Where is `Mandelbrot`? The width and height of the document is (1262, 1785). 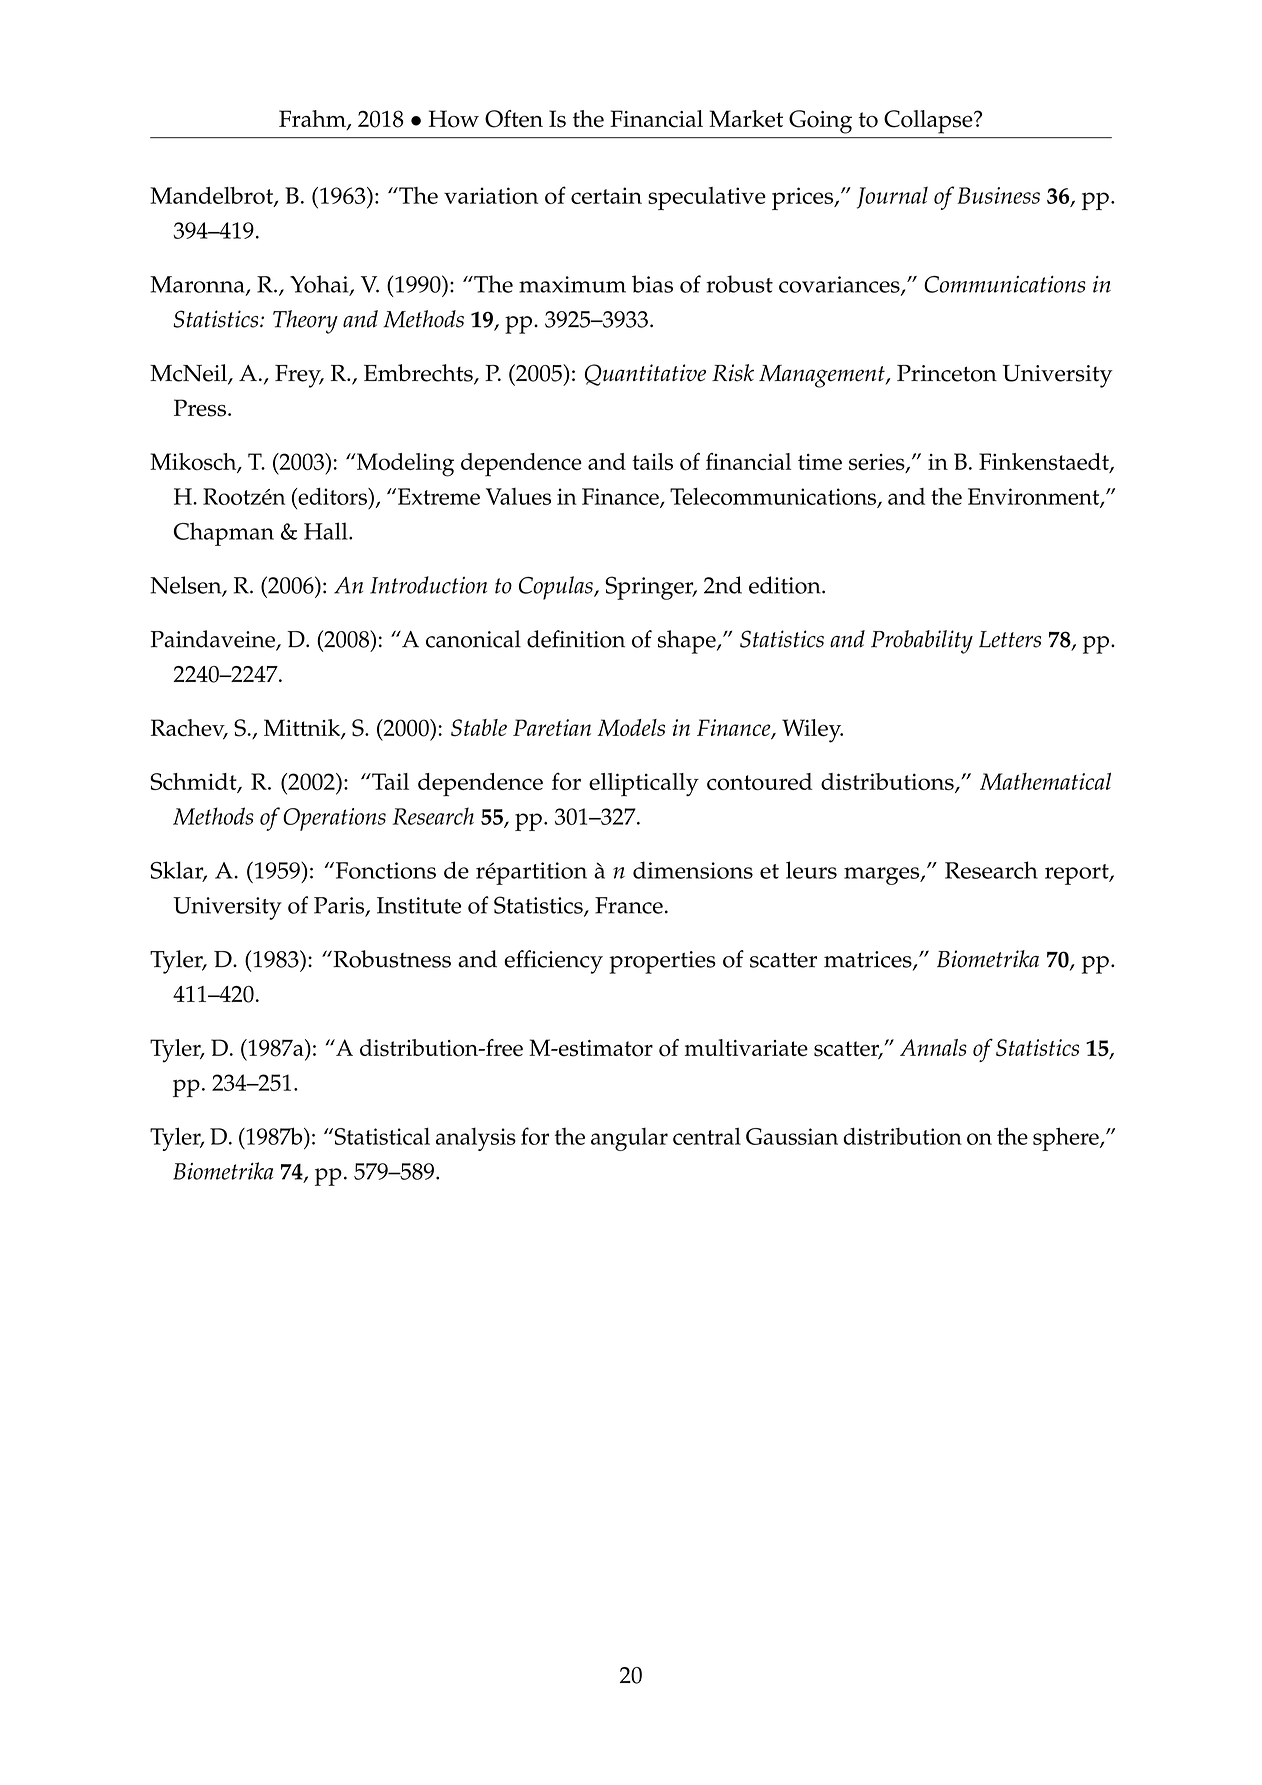
Mandelbrot is located at coordinates (212, 196).
